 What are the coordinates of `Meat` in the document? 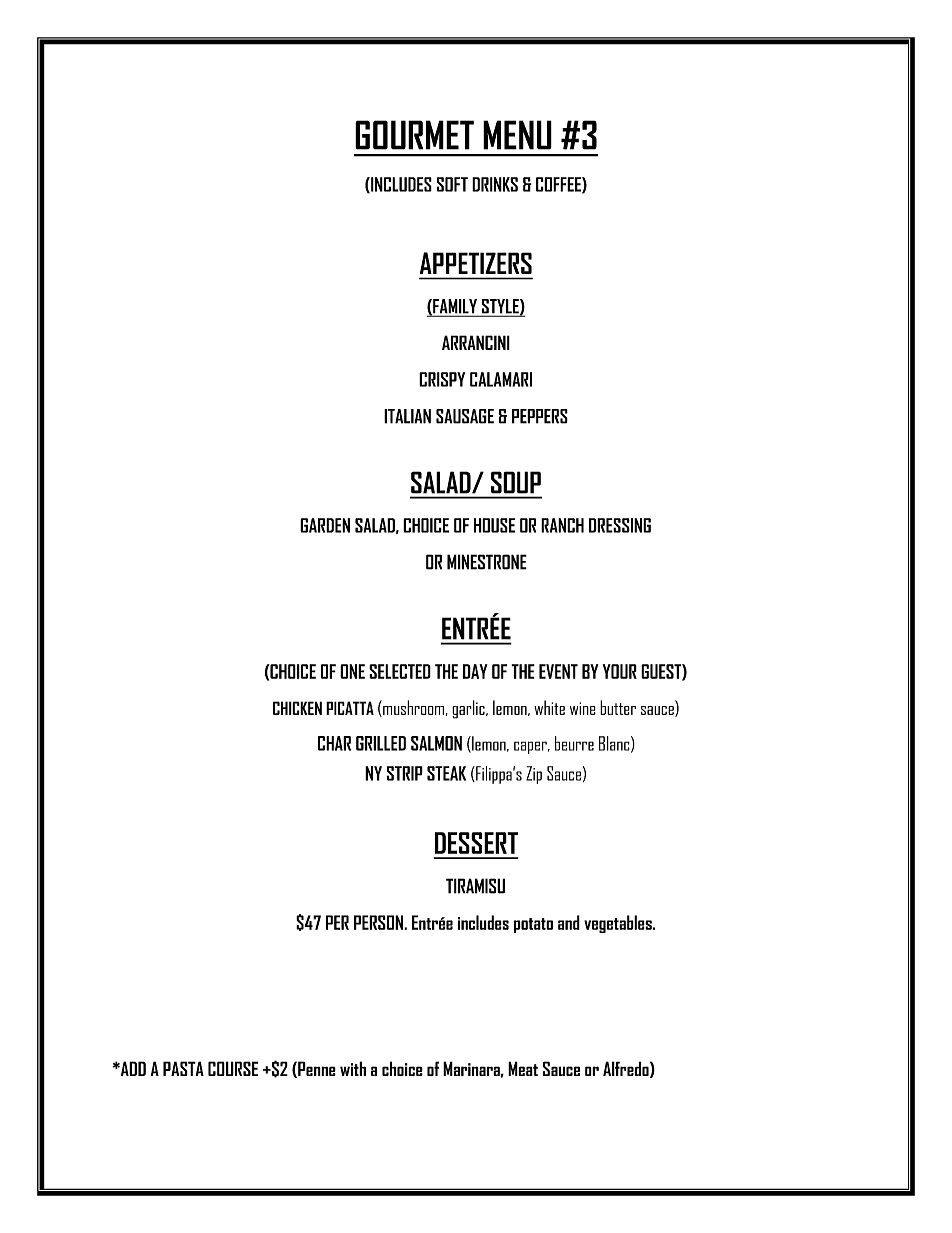 It's located at (523, 1068).
